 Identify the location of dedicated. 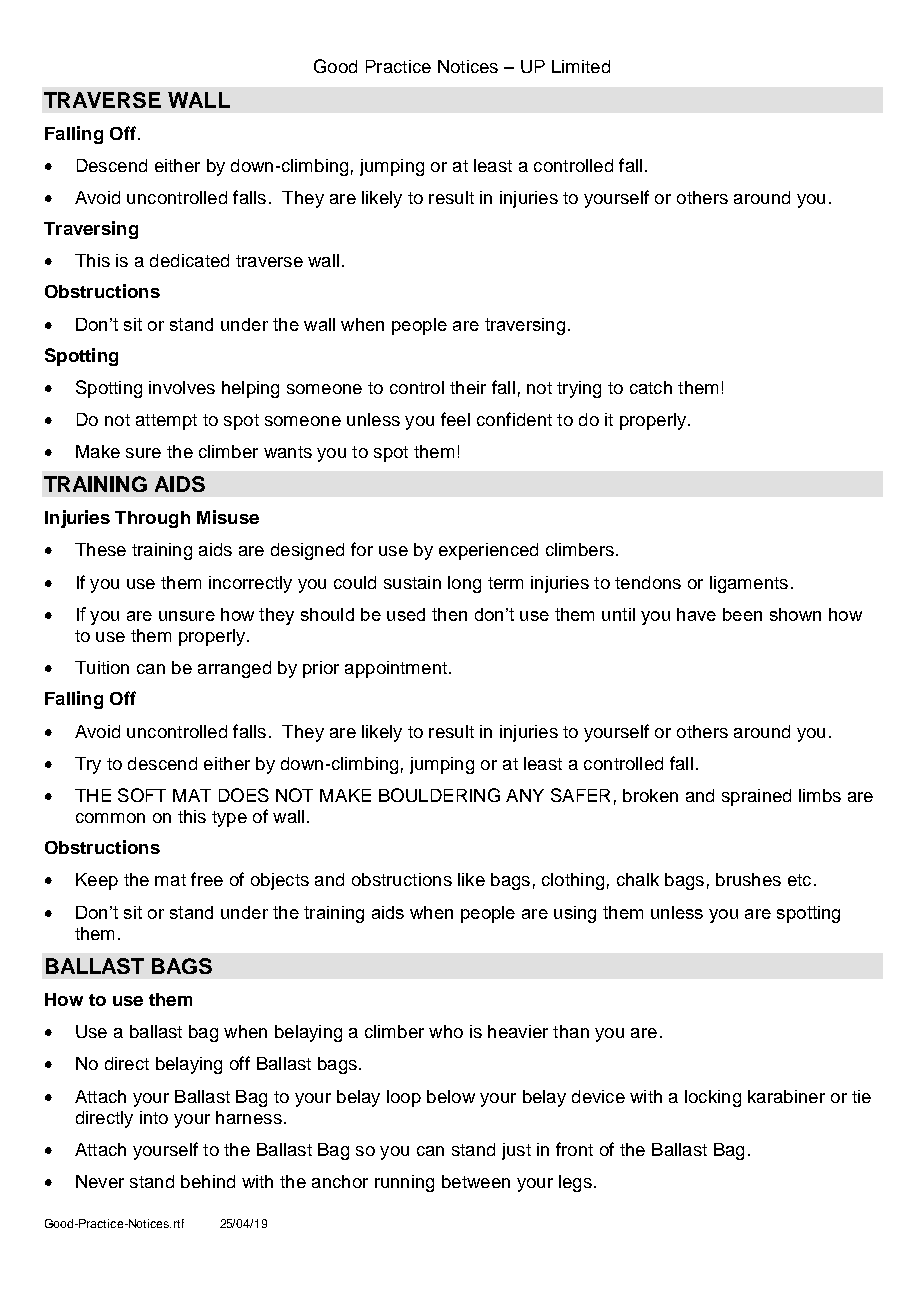
(189, 260).
